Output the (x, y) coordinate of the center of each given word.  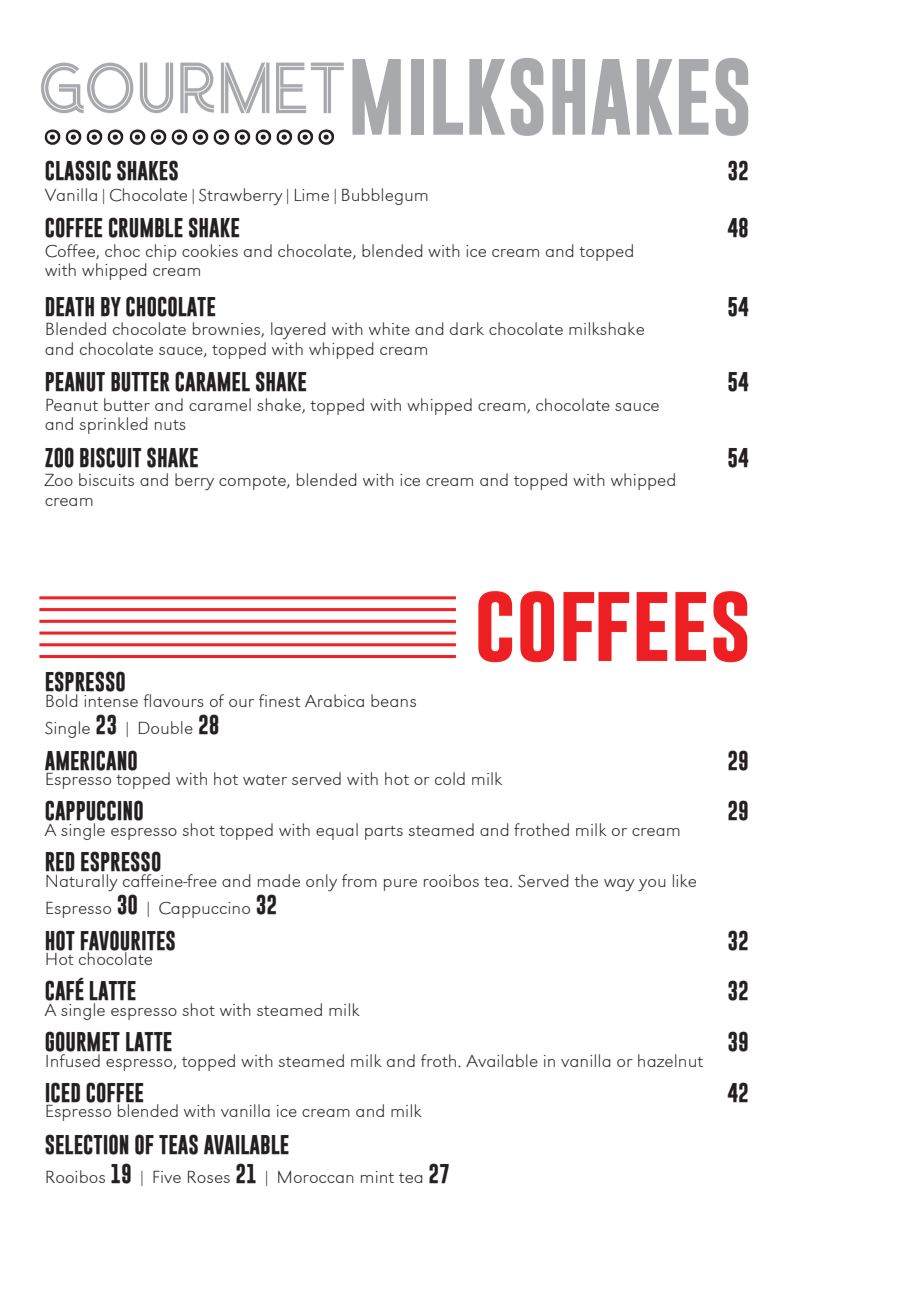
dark (467, 328)
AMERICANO (91, 760)
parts (384, 833)
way (619, 885)
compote (253, 483)
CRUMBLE (146, 227)
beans (393, 700)
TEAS (178, 1144)
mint (377, 1177)
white (389, 328)
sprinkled (113, 425)
